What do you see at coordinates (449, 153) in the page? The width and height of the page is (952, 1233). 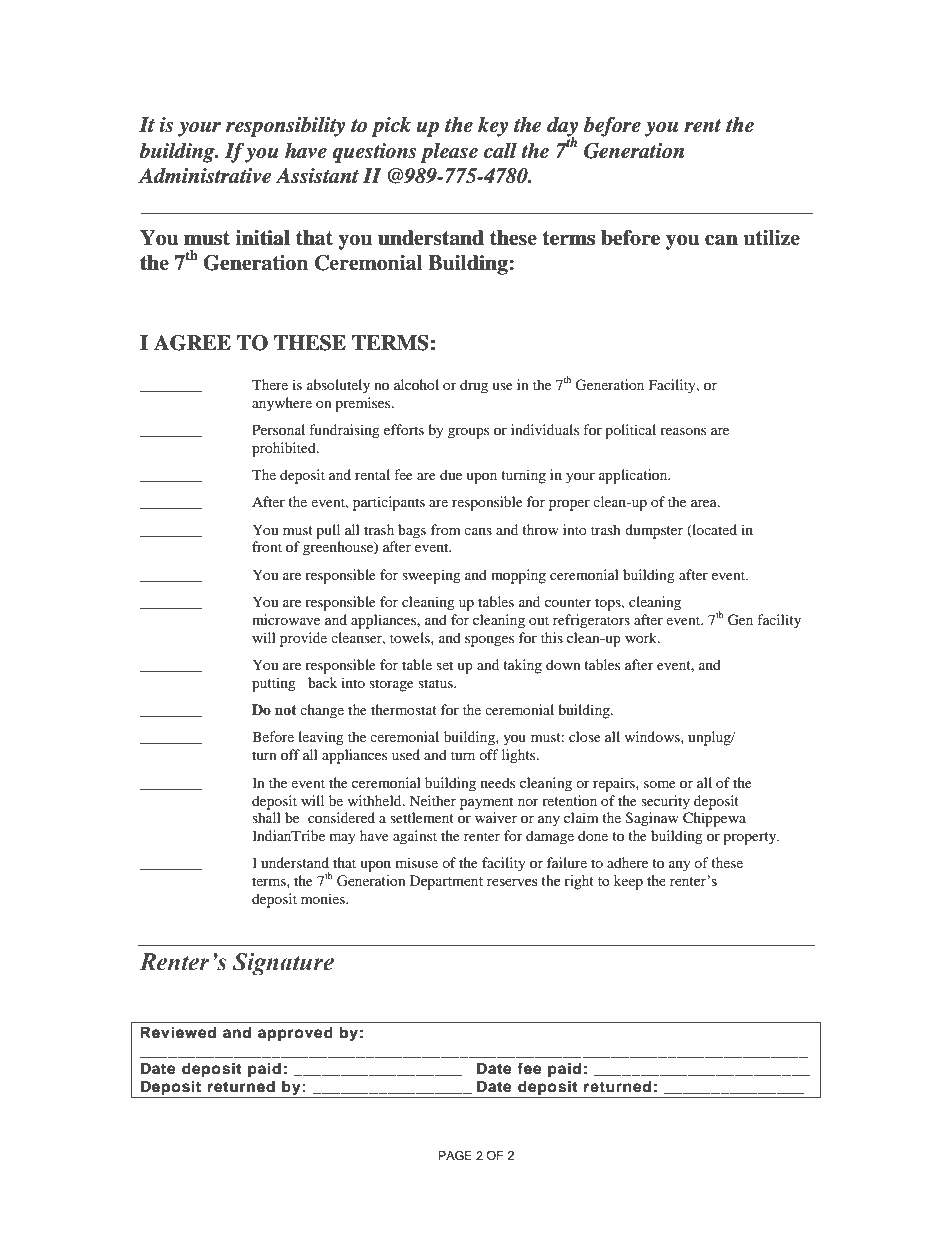 I see `please` at bounding box center [449, 153].
